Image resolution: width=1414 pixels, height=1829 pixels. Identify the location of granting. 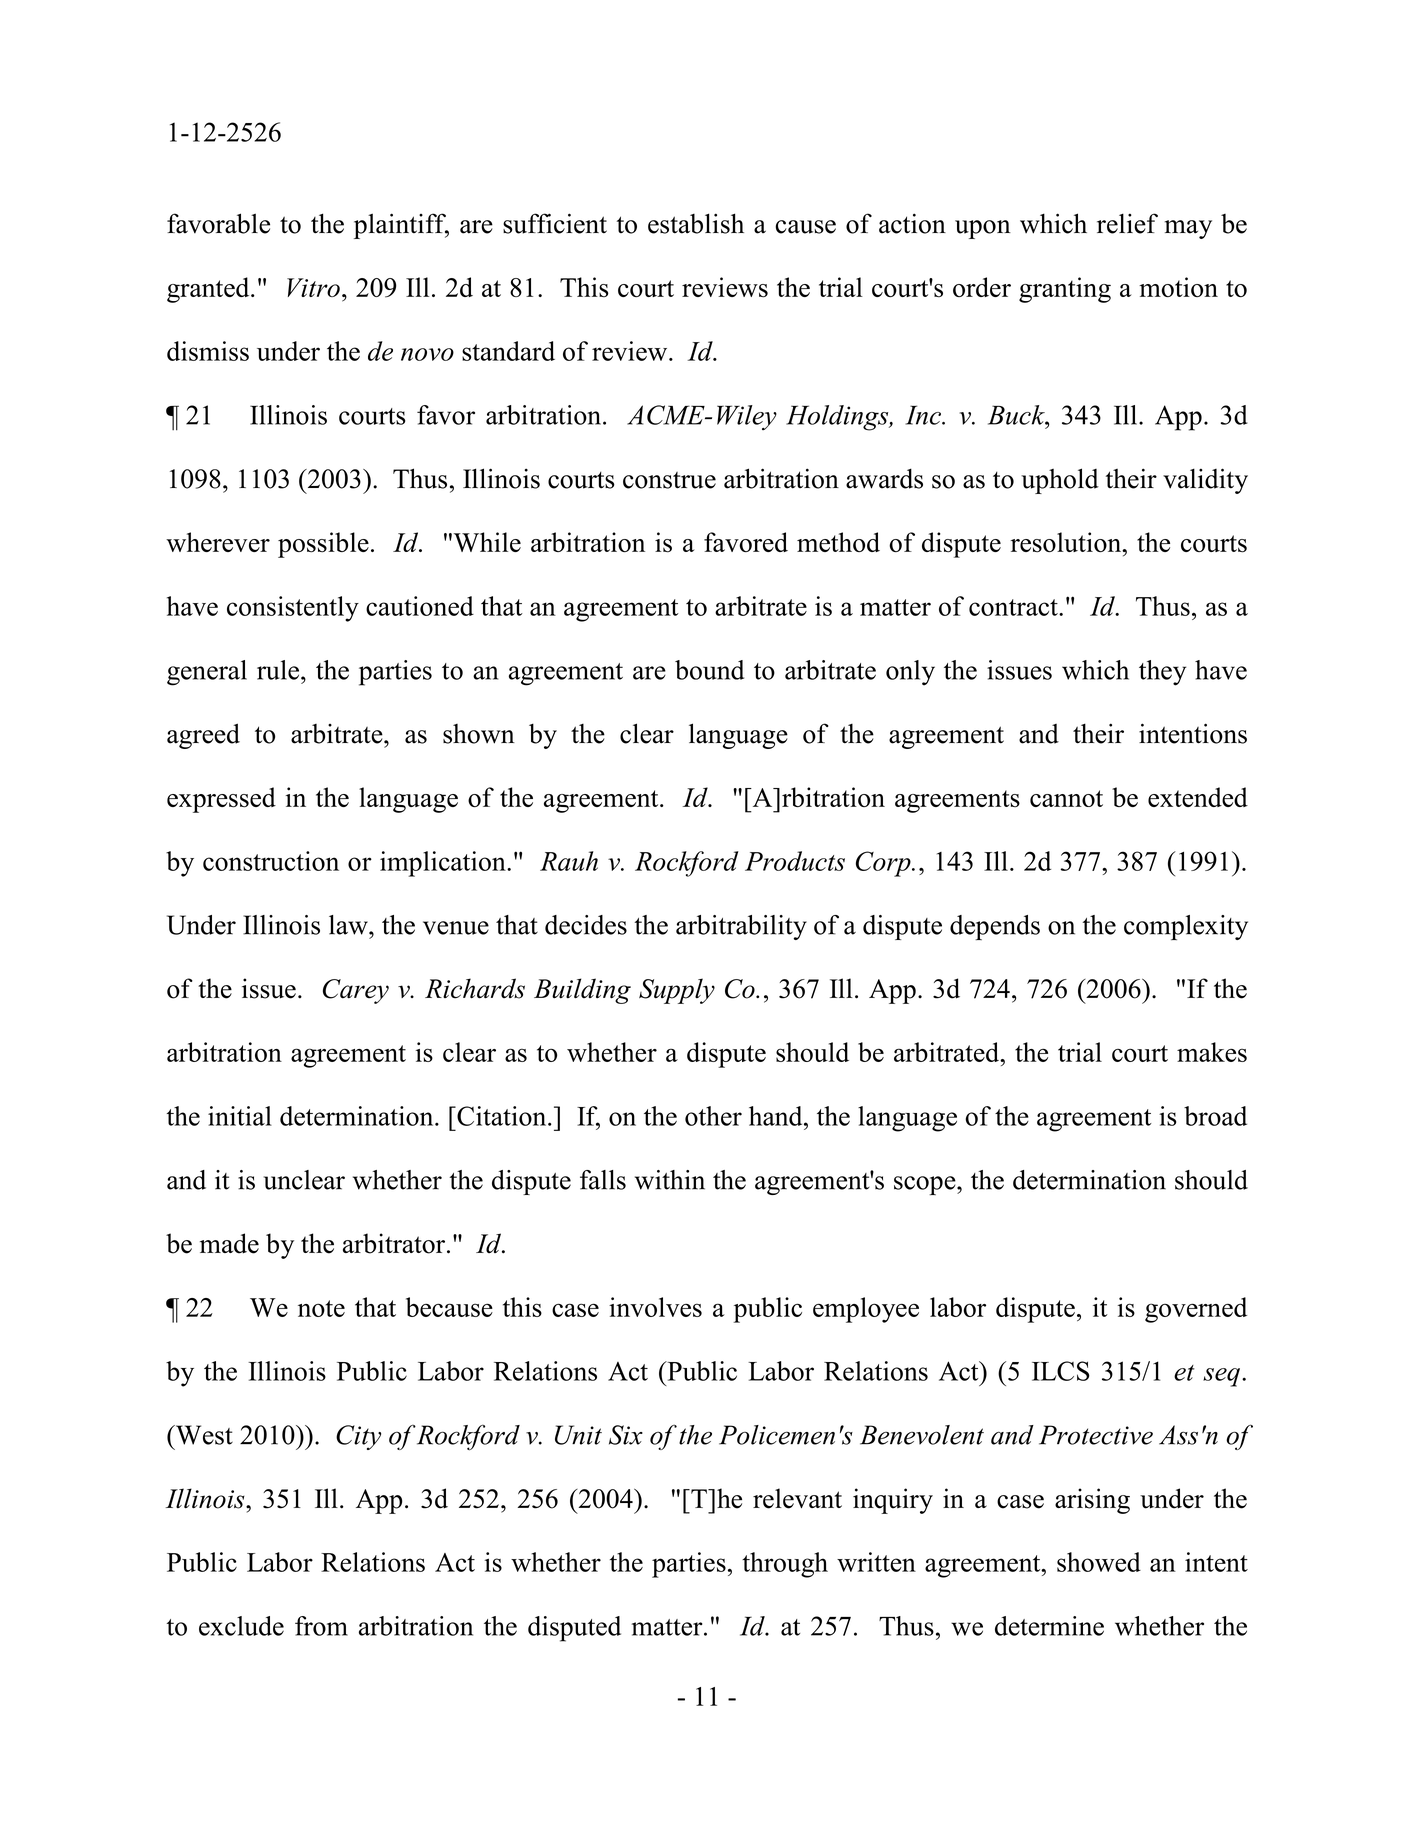
(1065, 290).
